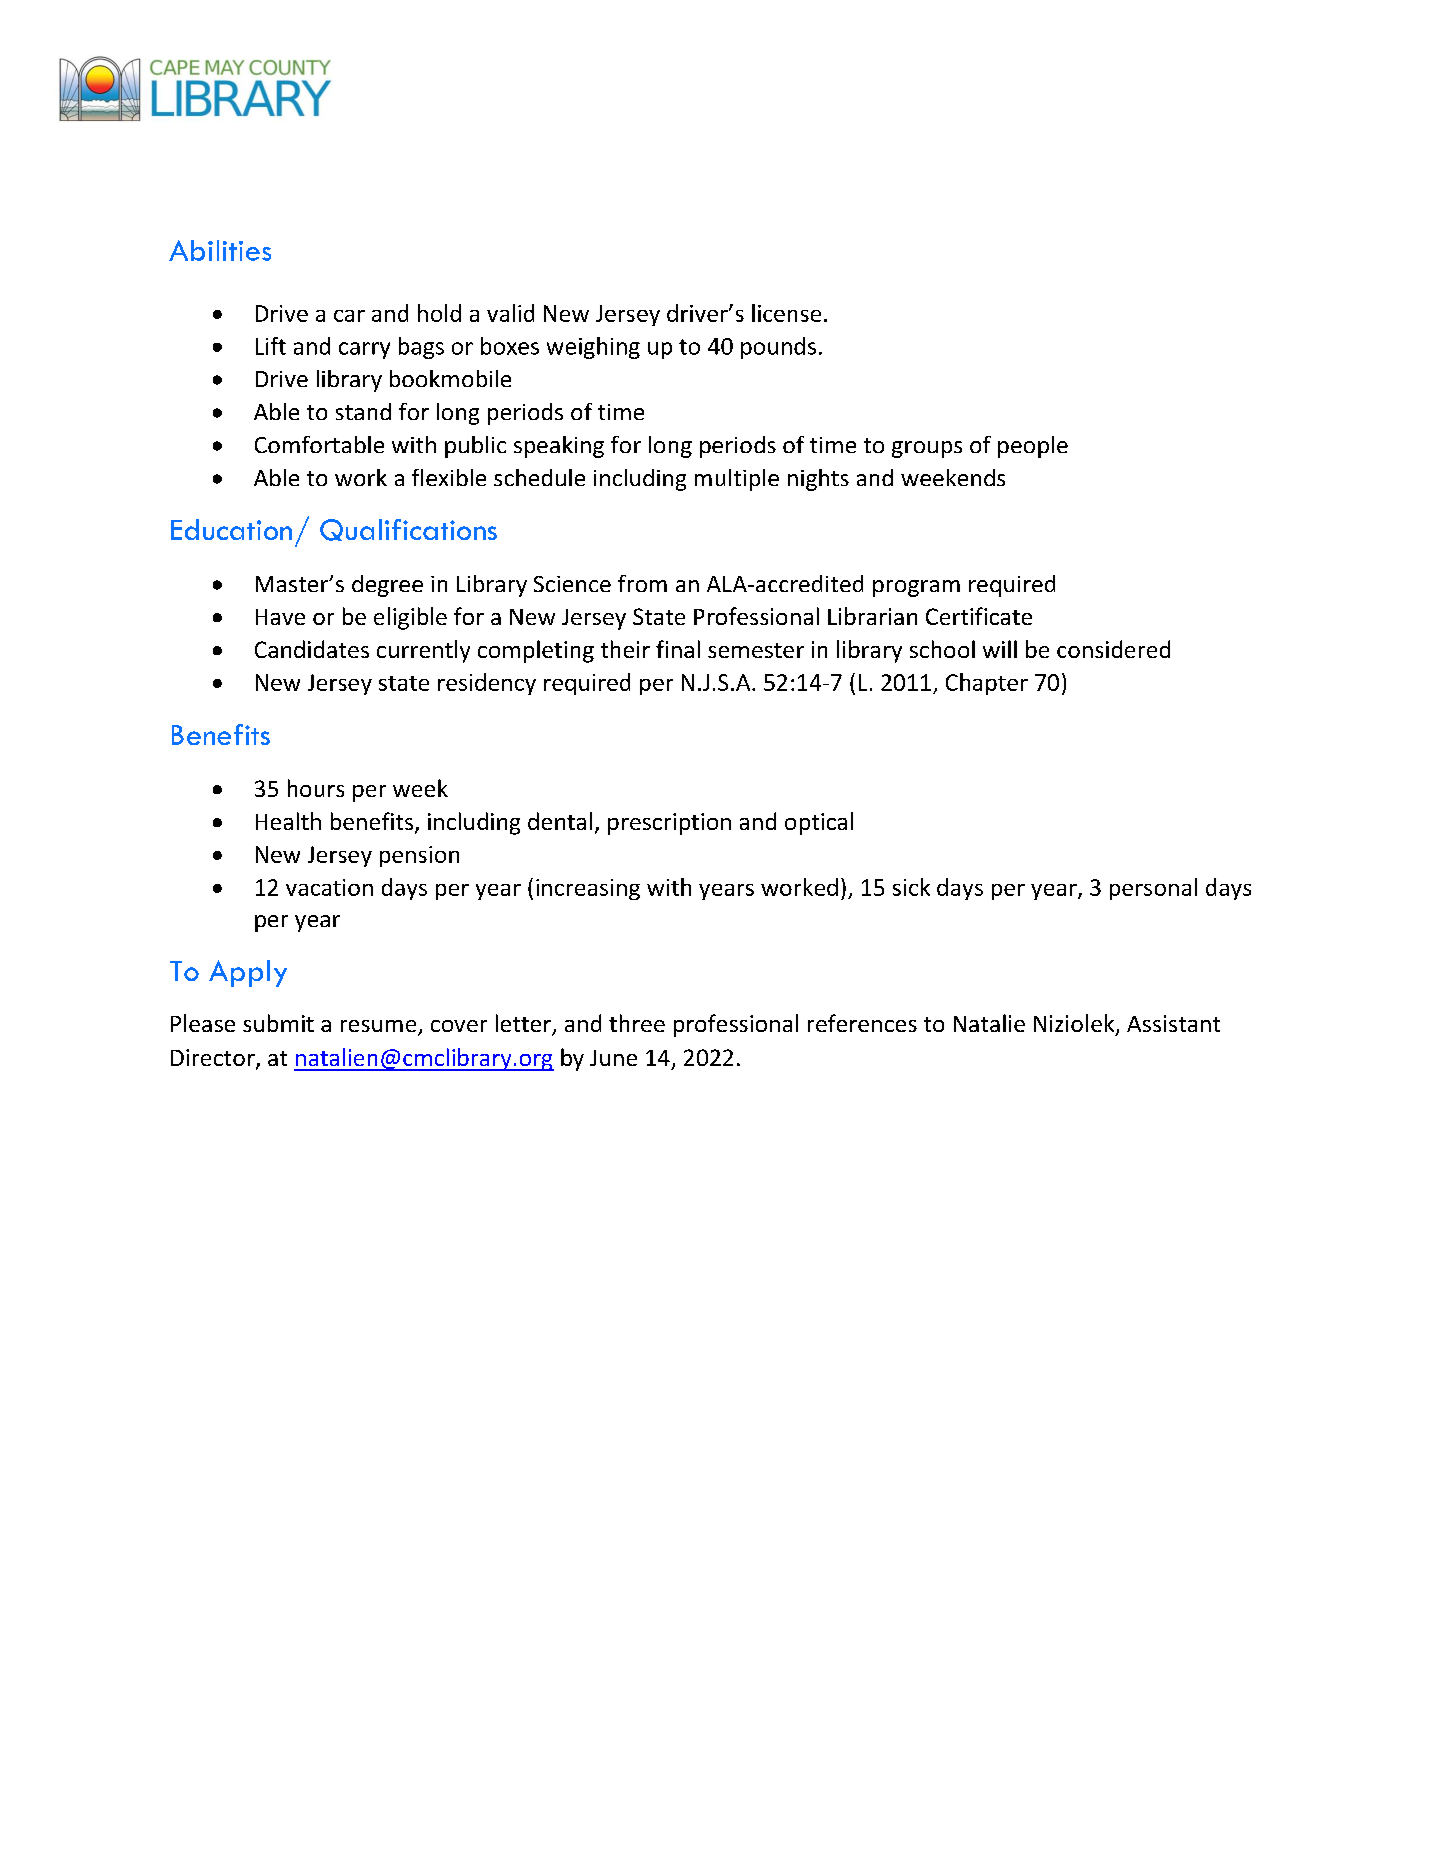  I want to click on submit, so click(278, 1023).
